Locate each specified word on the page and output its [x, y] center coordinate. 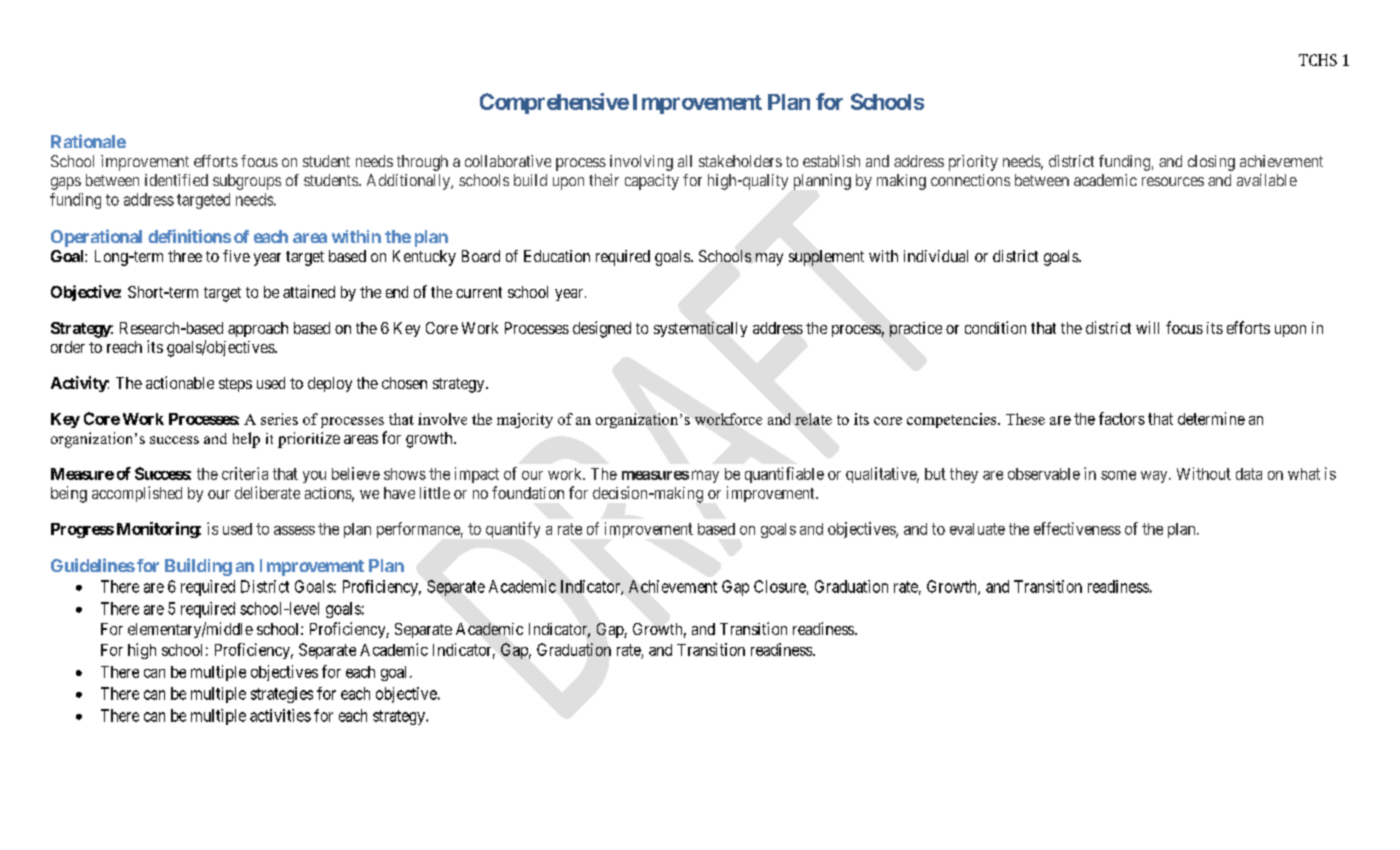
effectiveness [1077, 528]
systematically [700, 329]
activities [280, 715]
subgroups [247, 182]
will [1147, 327]
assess [294, 530]
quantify [513, 530]
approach [258, 329]
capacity [652, 182]
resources [1173, 181]
